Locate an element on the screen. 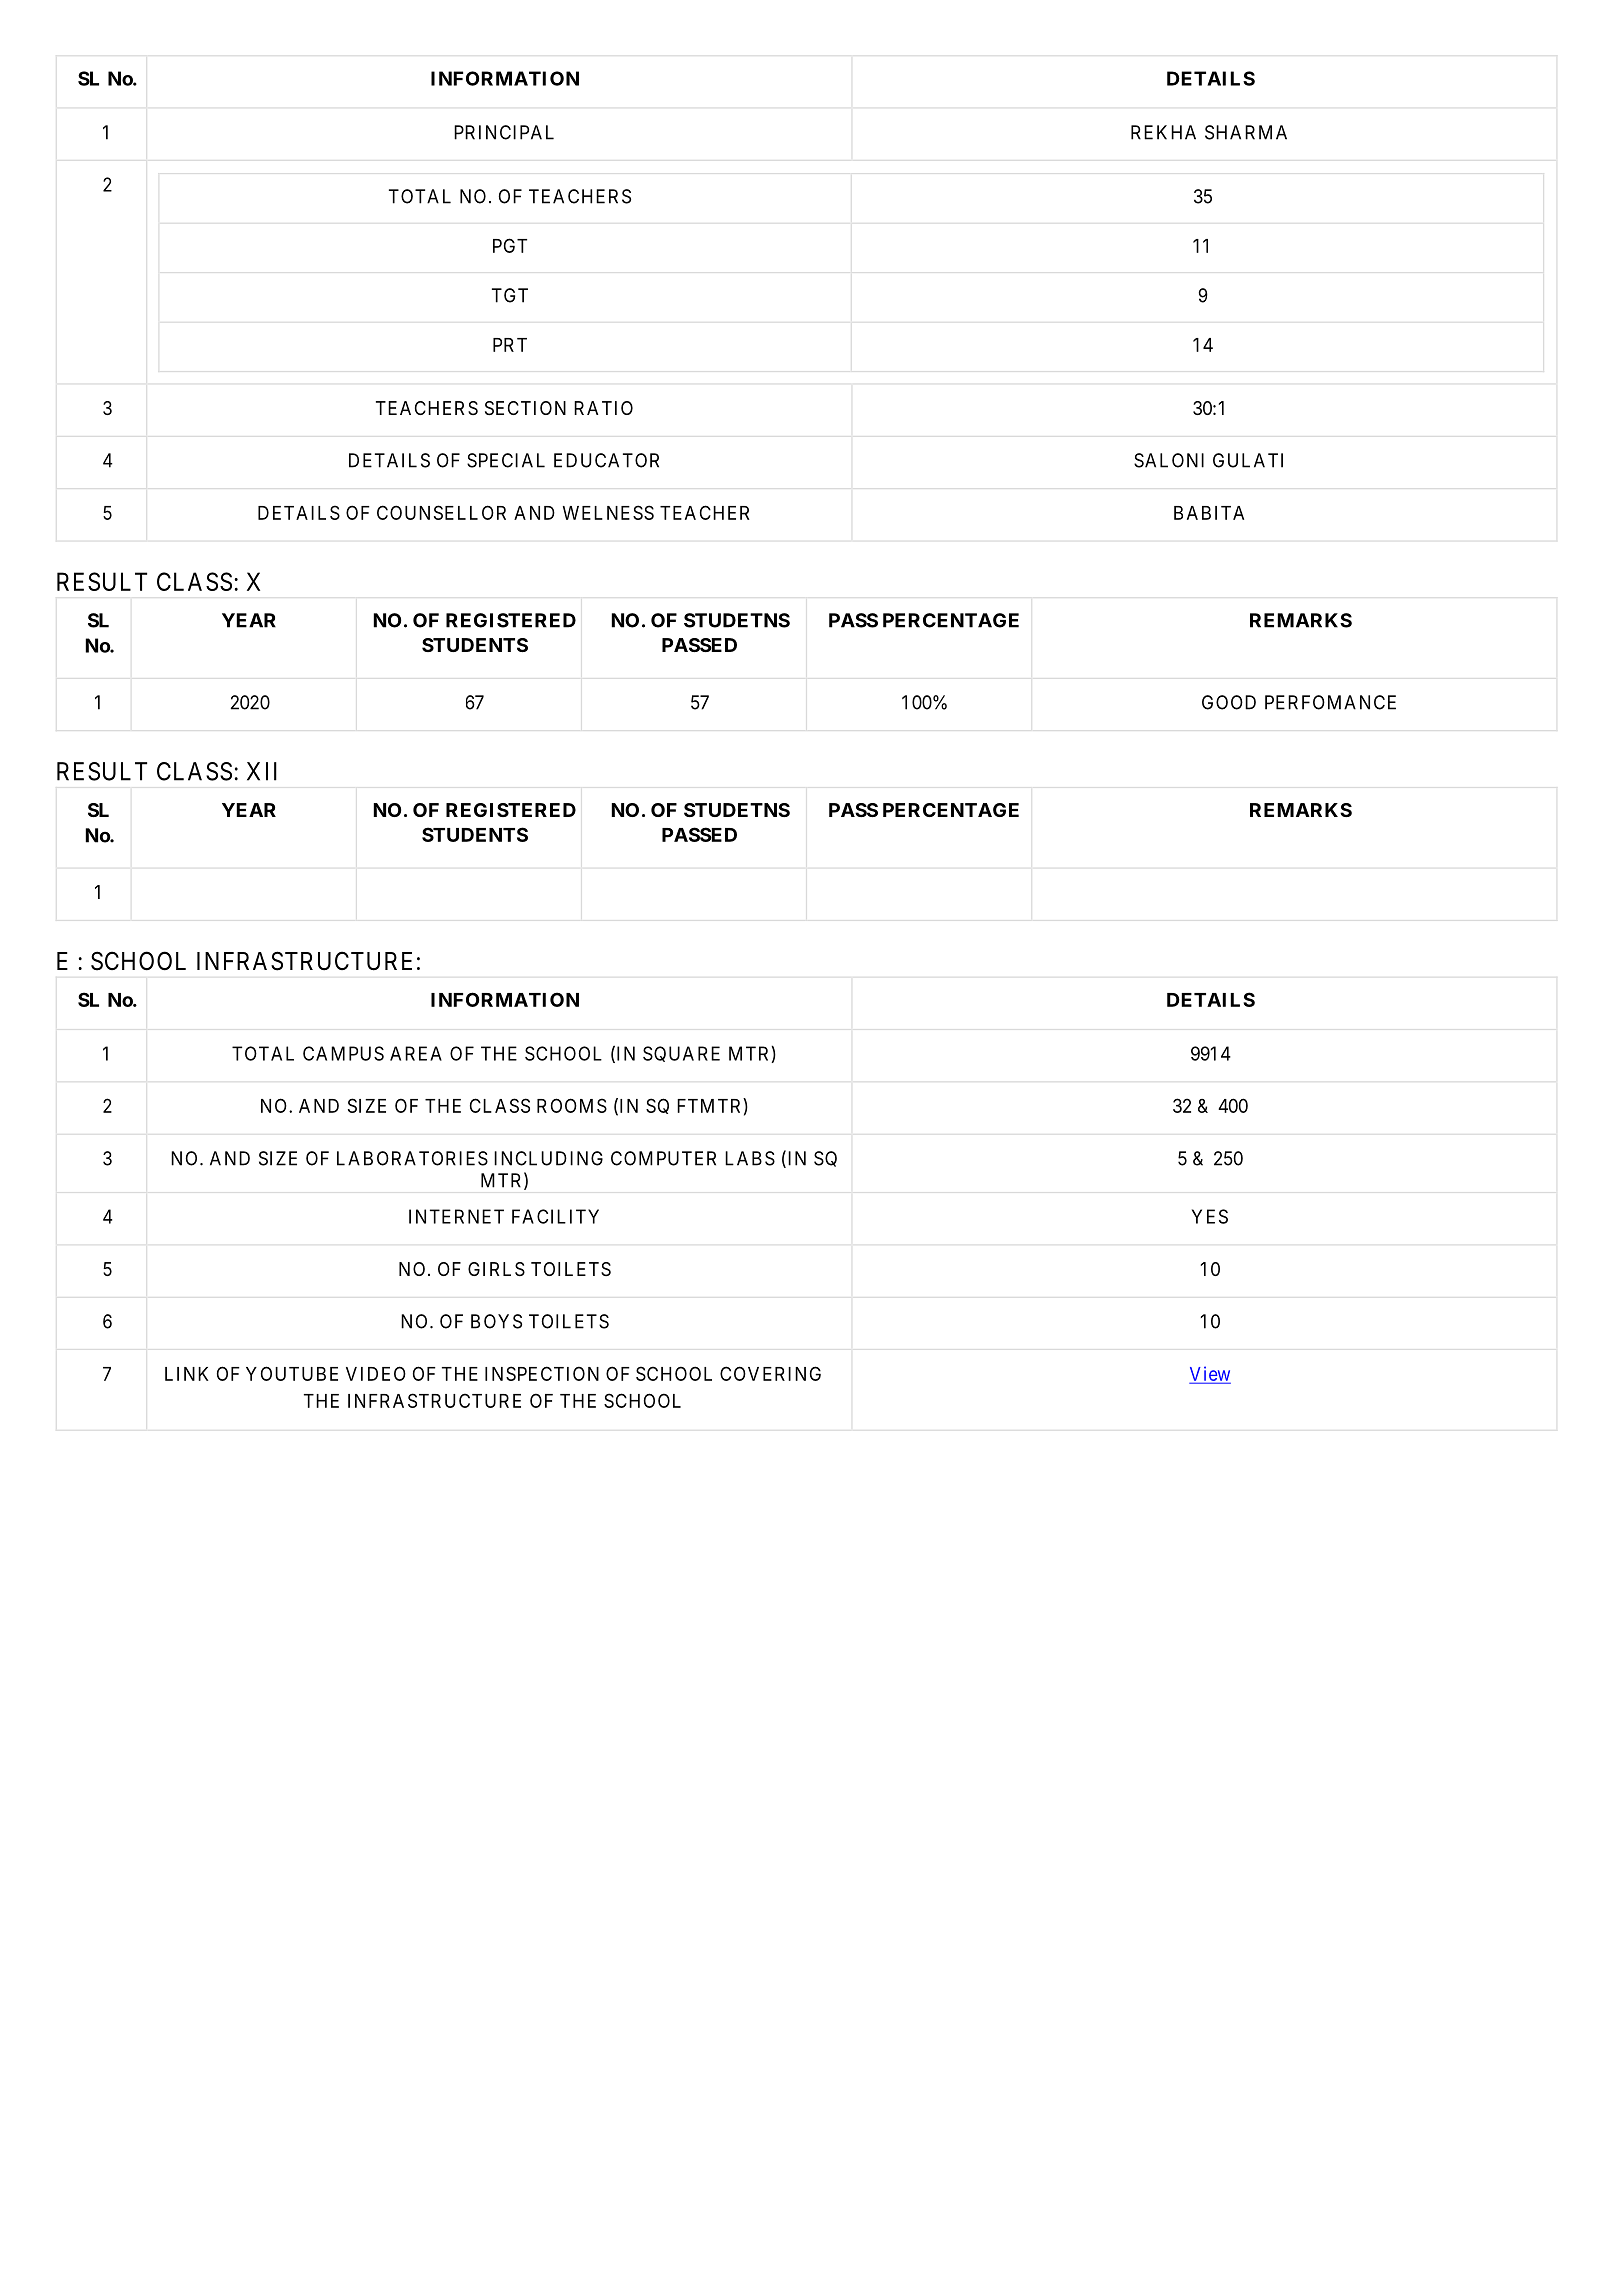 The width and height of the screenshot is (1613, 2282). YES is located at coordinates (1210, 1216).
